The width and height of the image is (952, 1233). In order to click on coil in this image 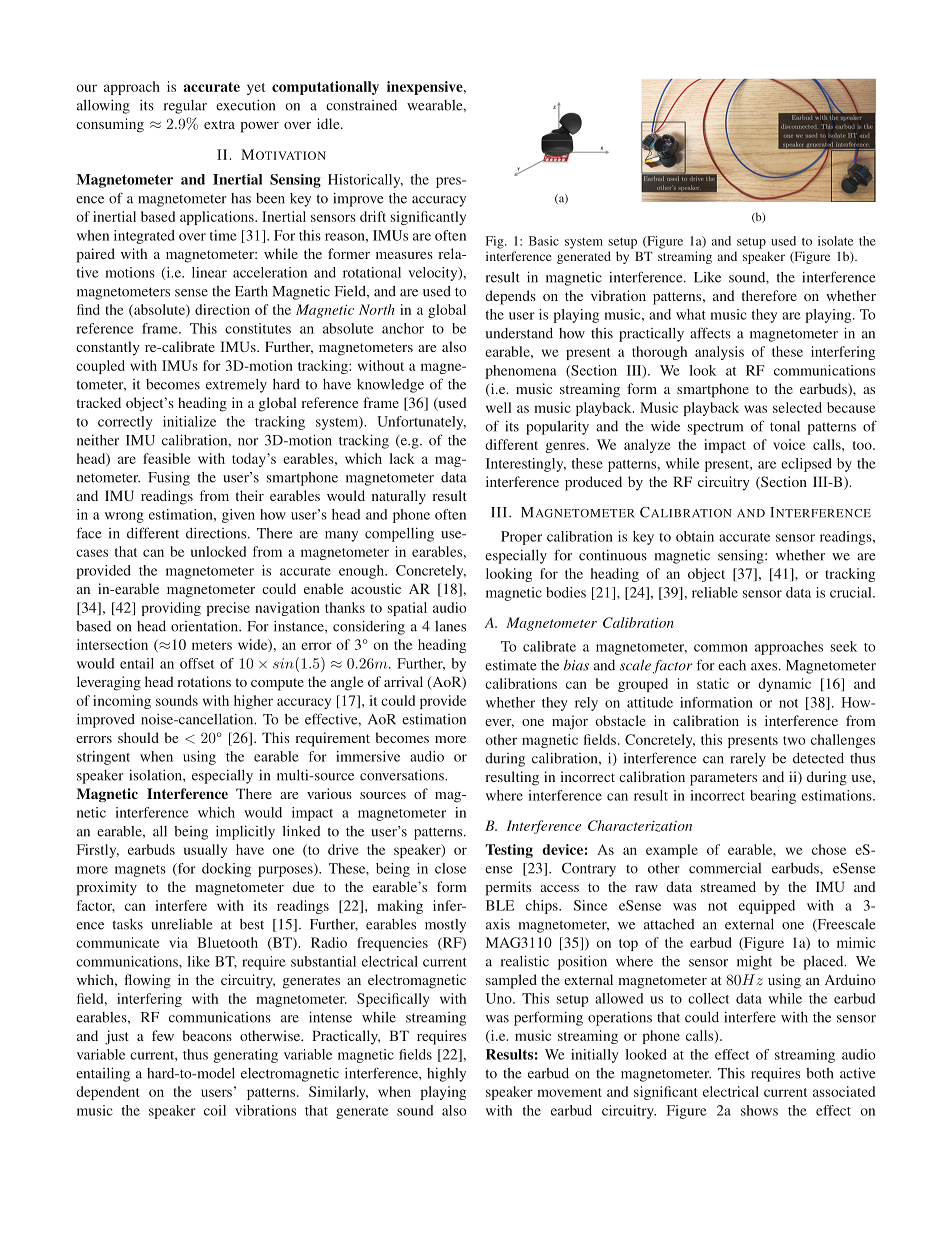, I will do `click(215, 1110)`.
